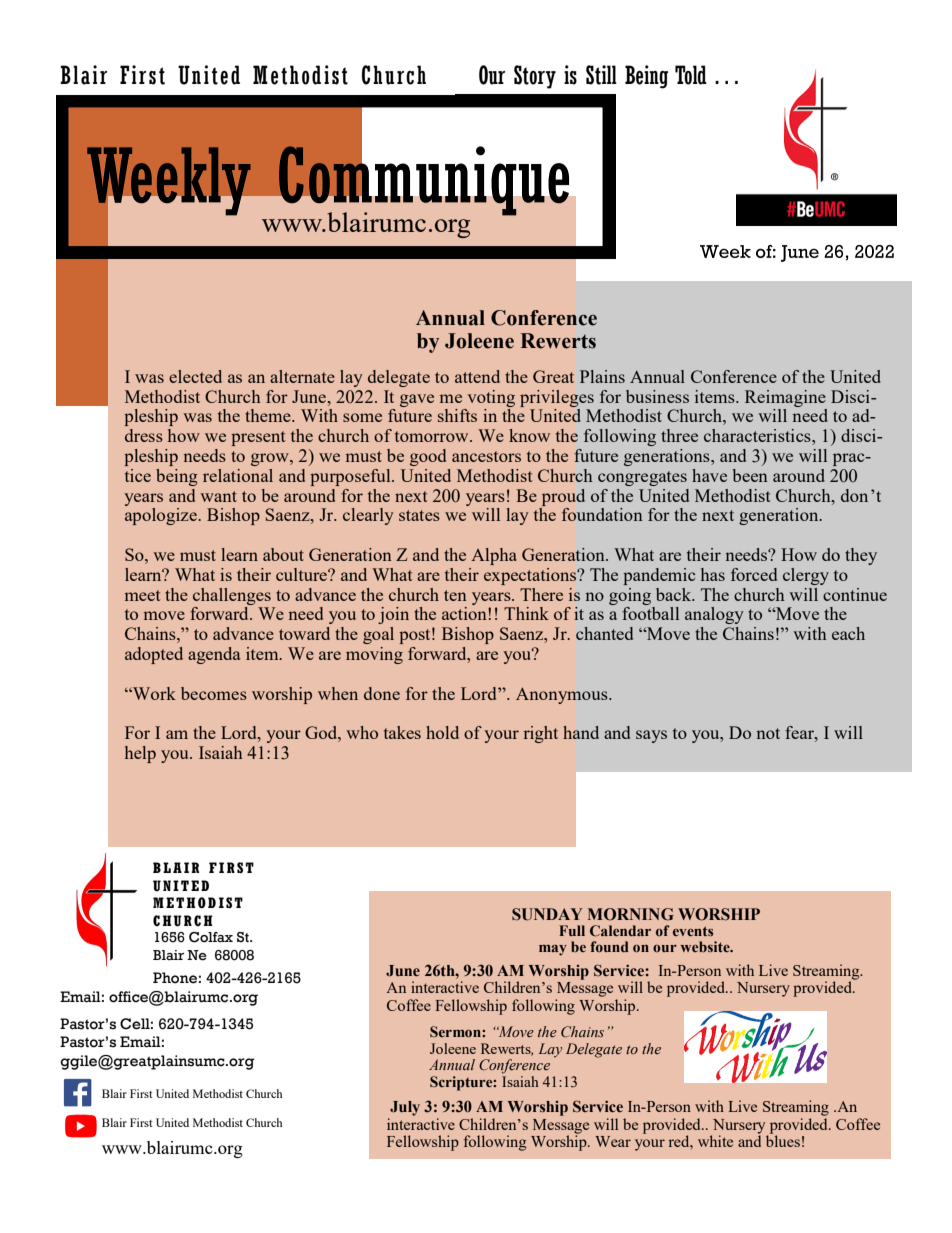  Describe the element at coordinates (783, 1140) in the screenshot. I see `blues` at that location.
